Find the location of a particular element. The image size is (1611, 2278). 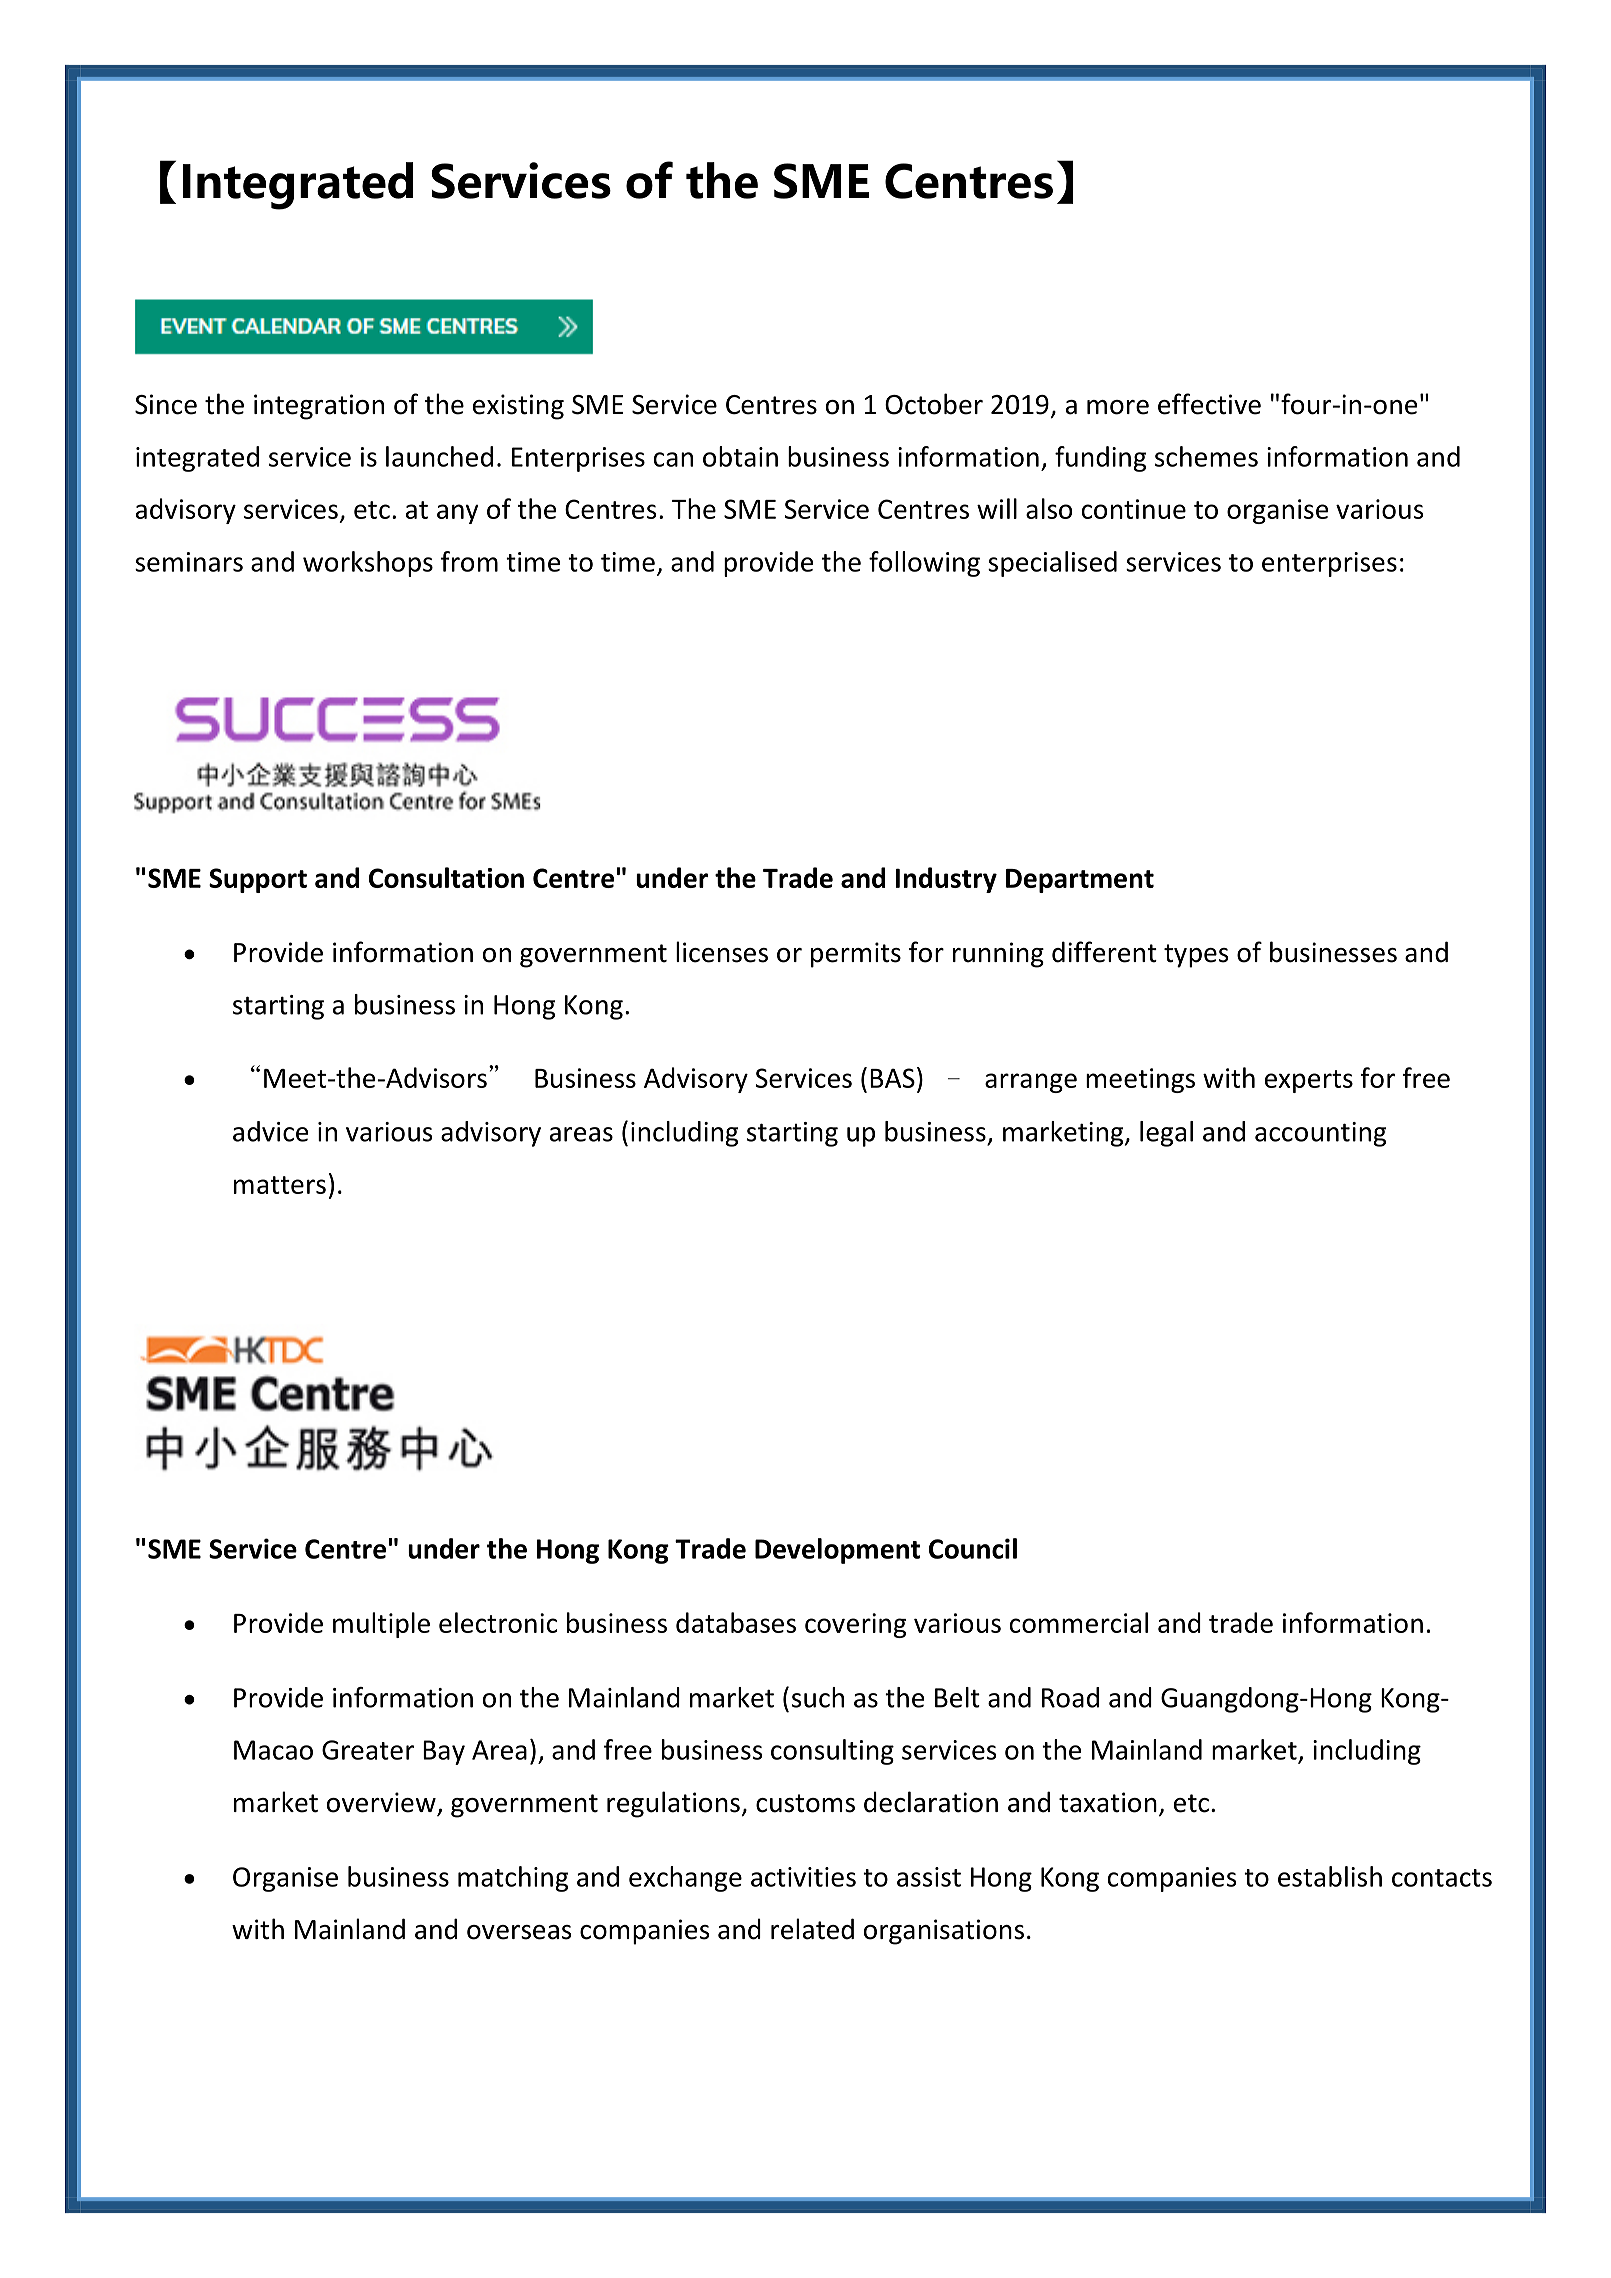

obtain is located at coordinates (740, 456).
